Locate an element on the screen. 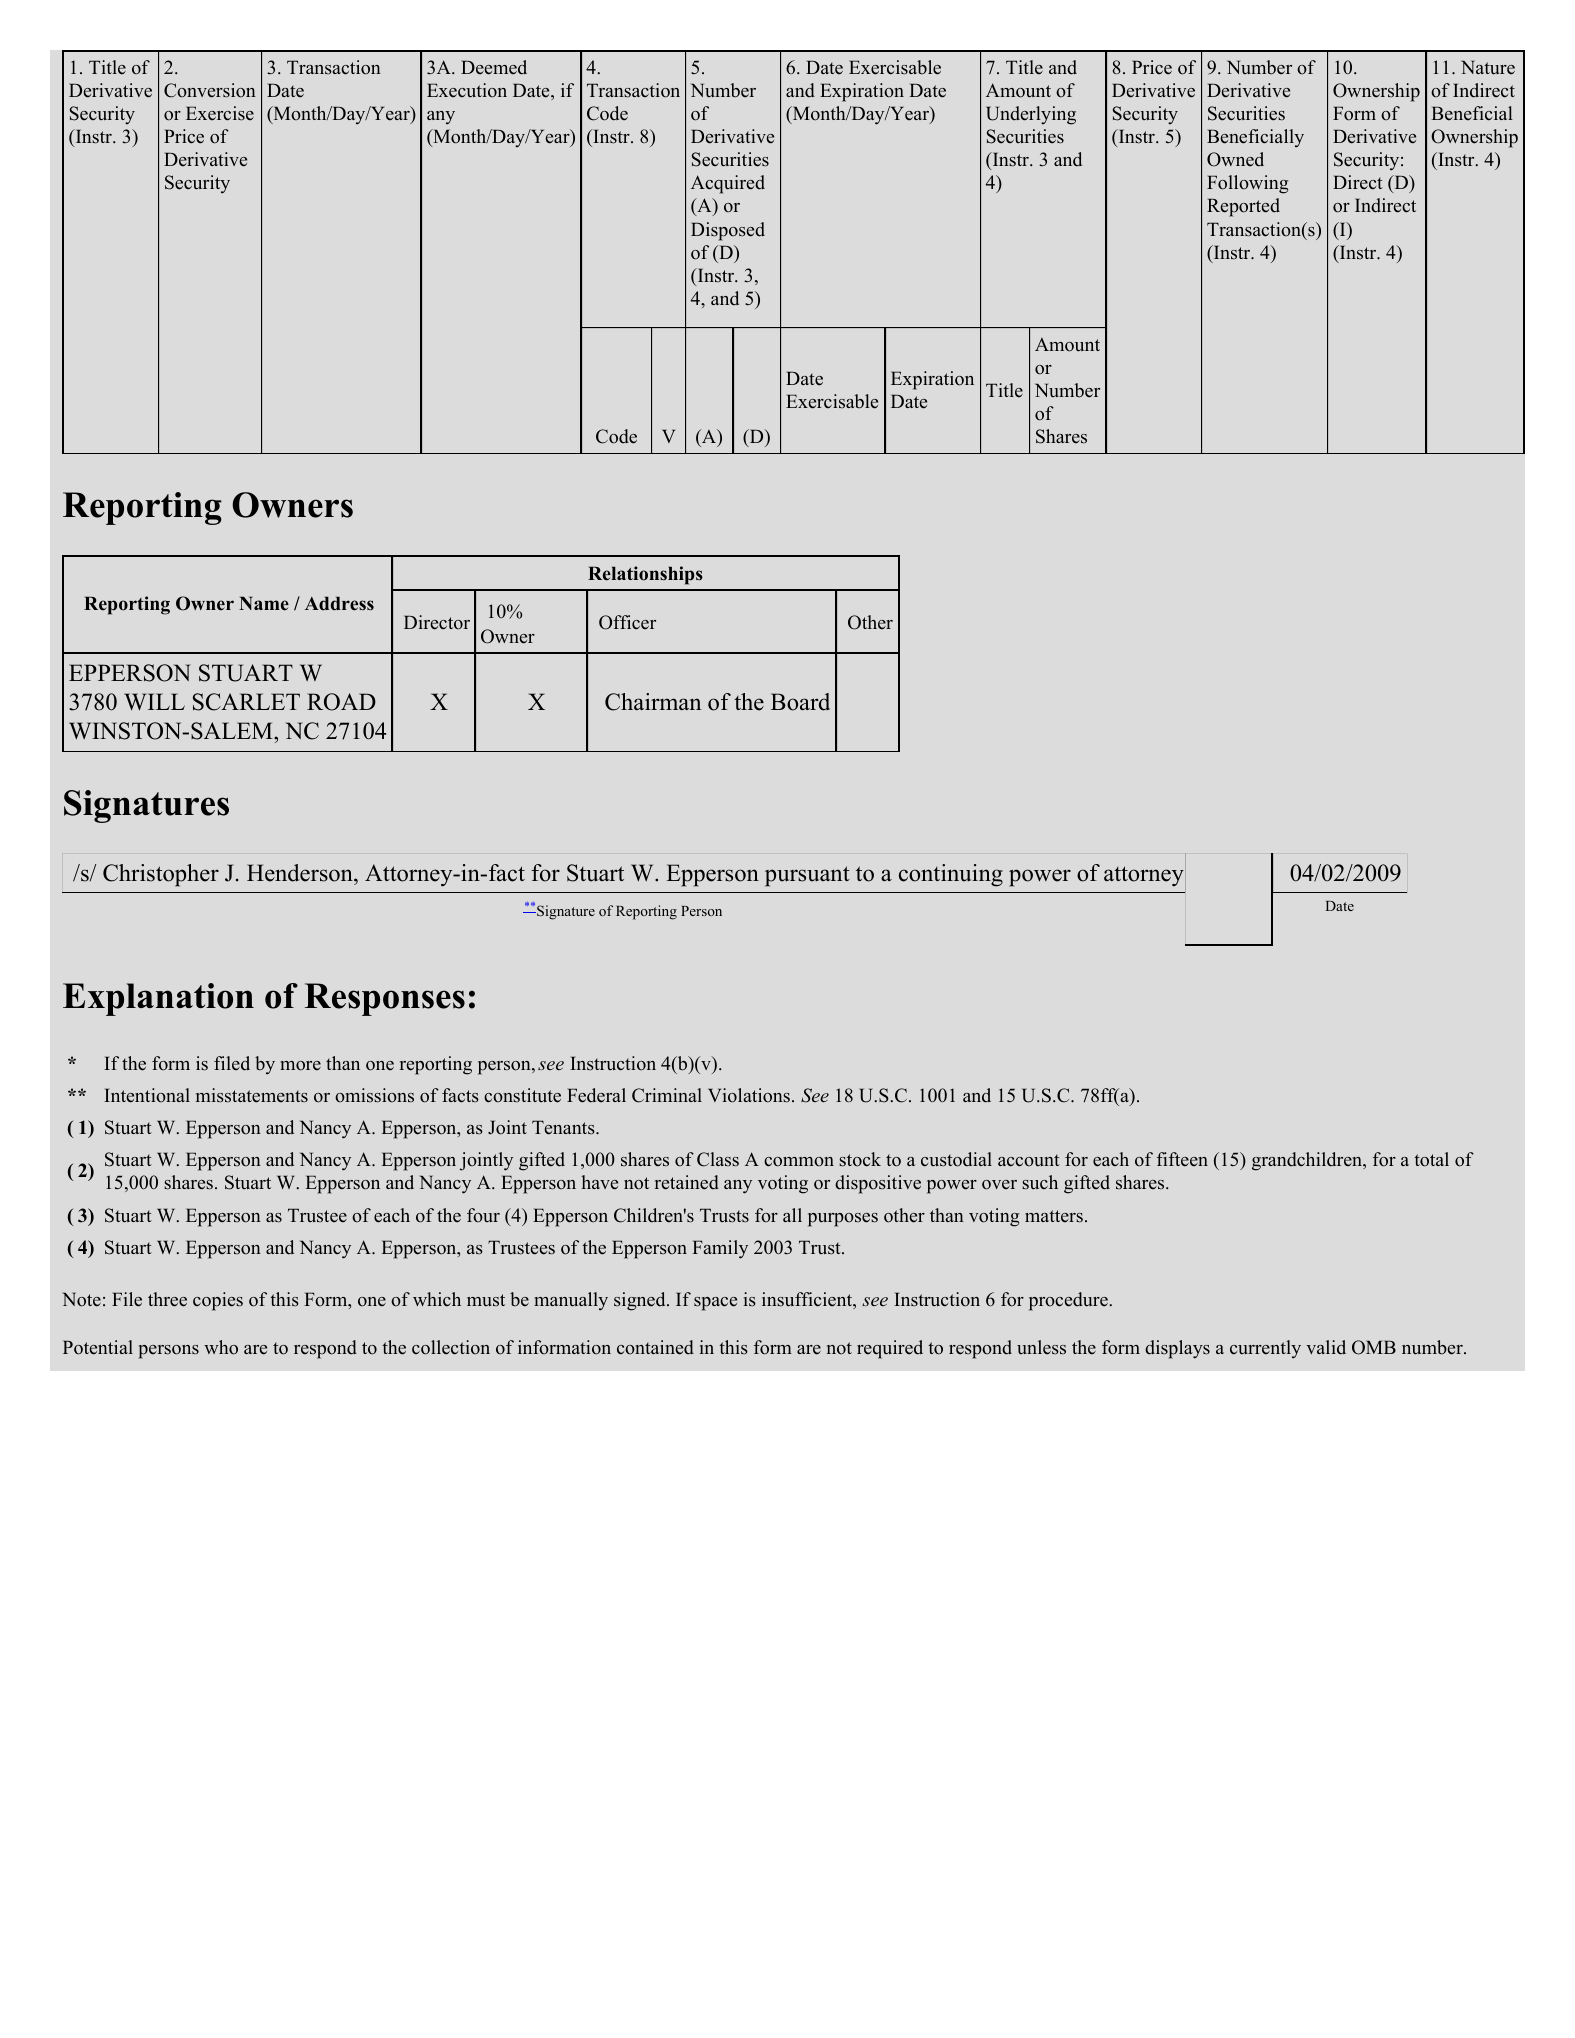  continuing is located at coordinates (951, 875).
